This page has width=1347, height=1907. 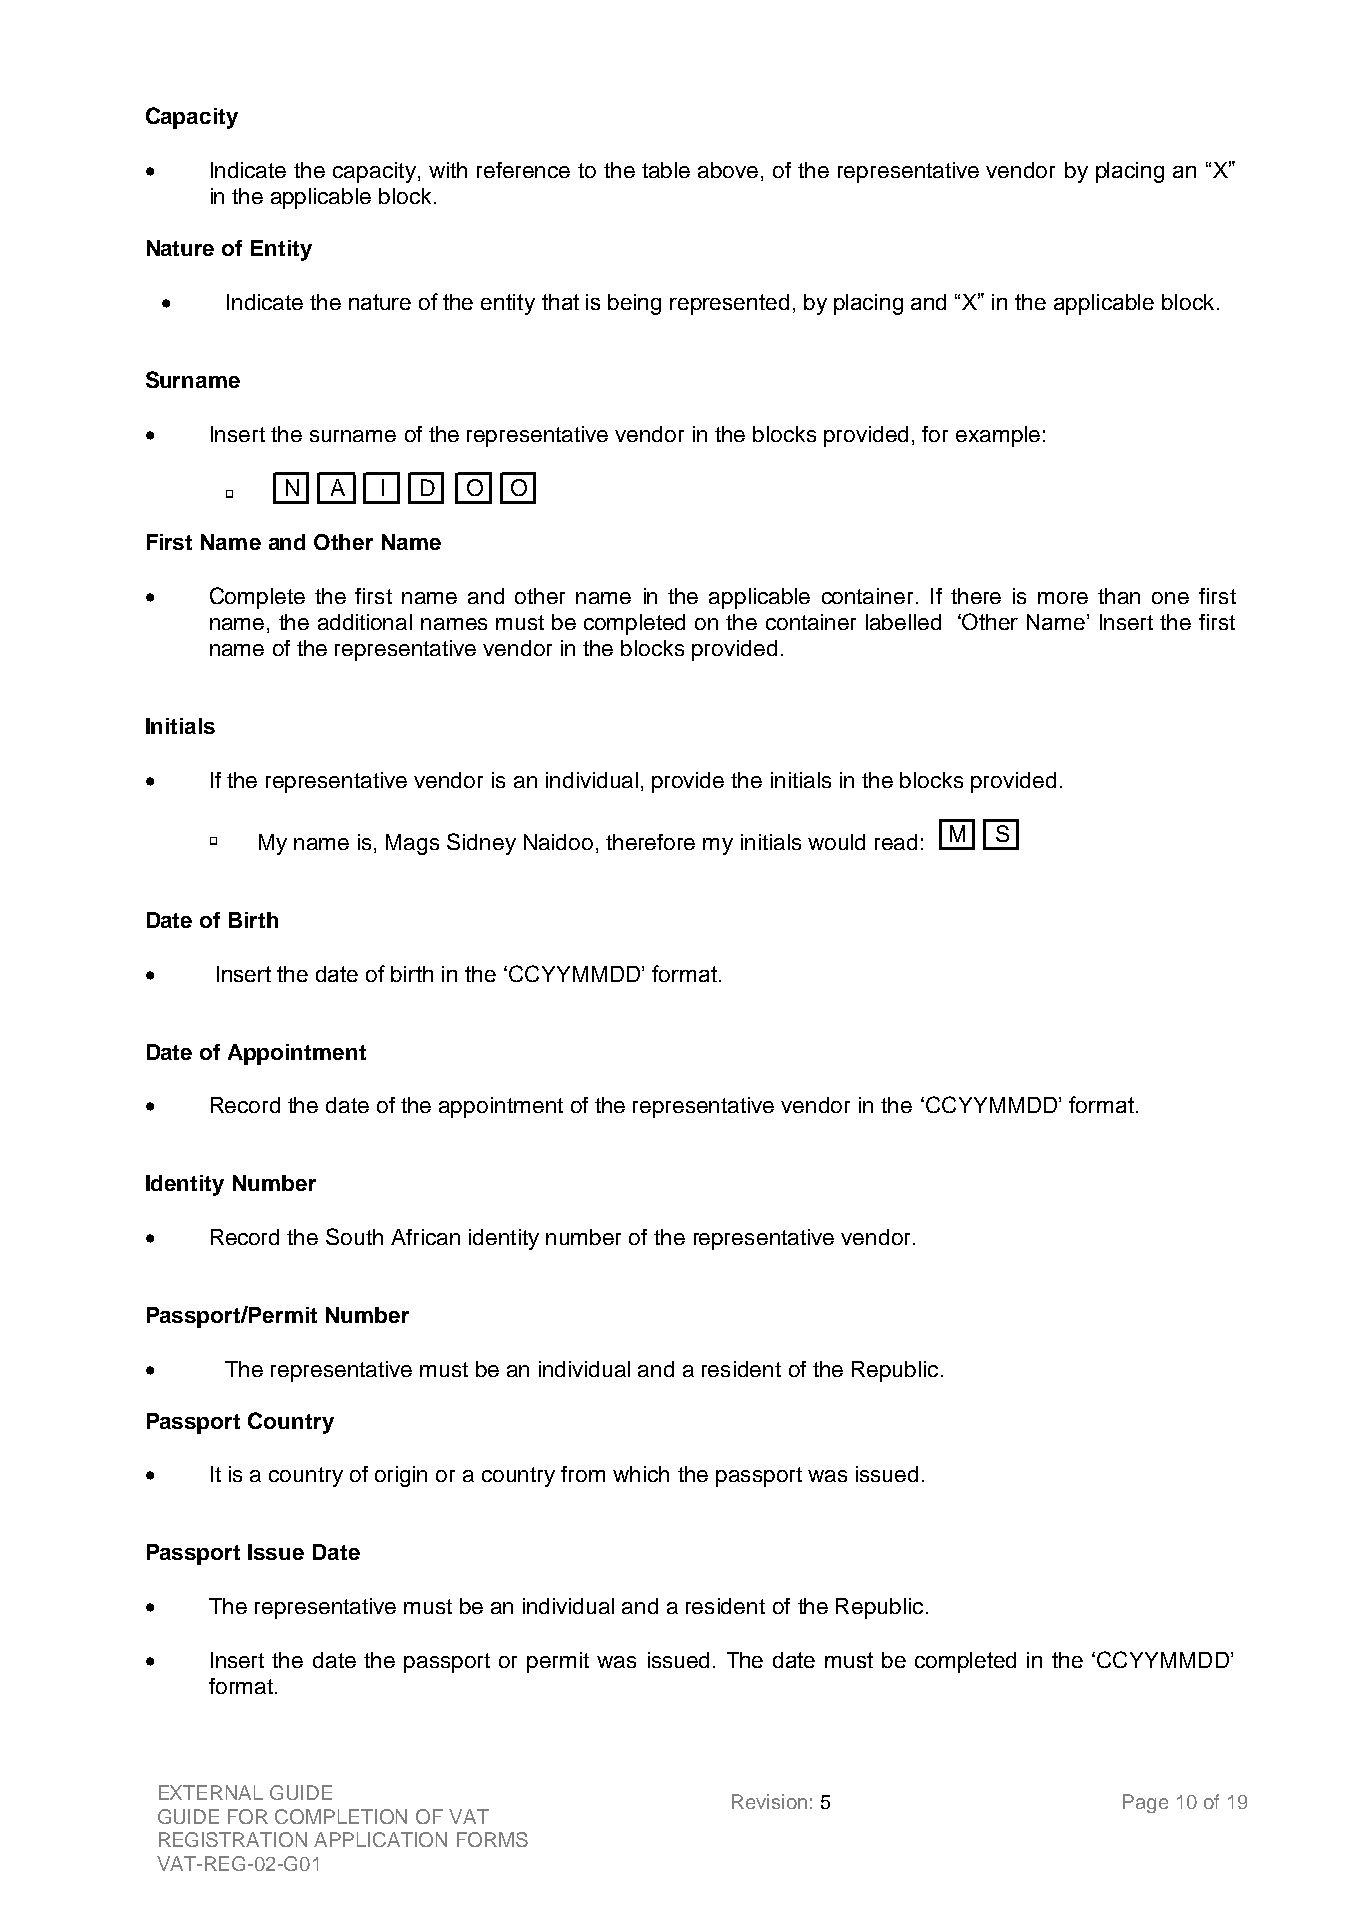 I want to click on more, so click(x=1063, y=598).
